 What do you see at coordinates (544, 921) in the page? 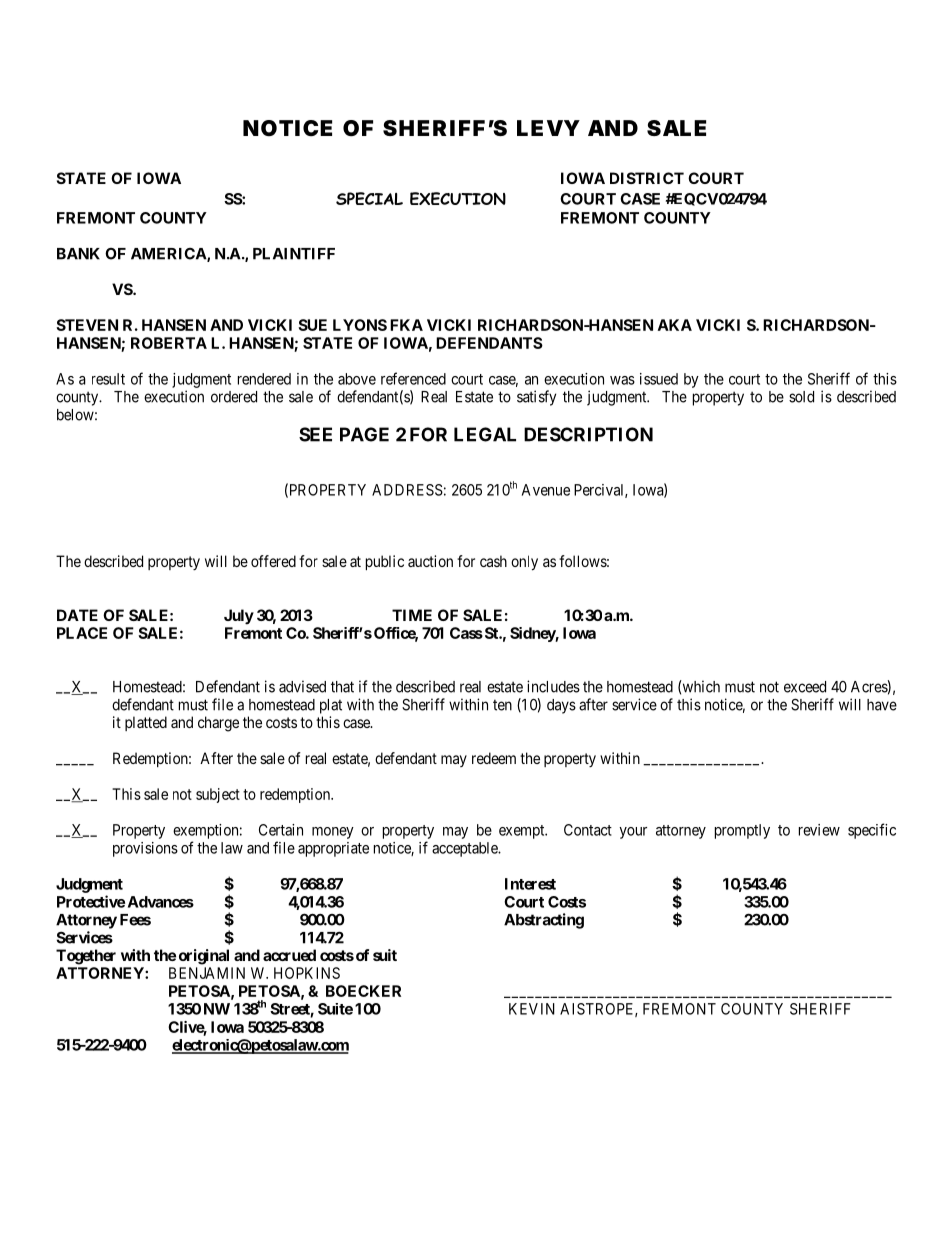
I see `Abstracting` at bounding box center [544, 921].
